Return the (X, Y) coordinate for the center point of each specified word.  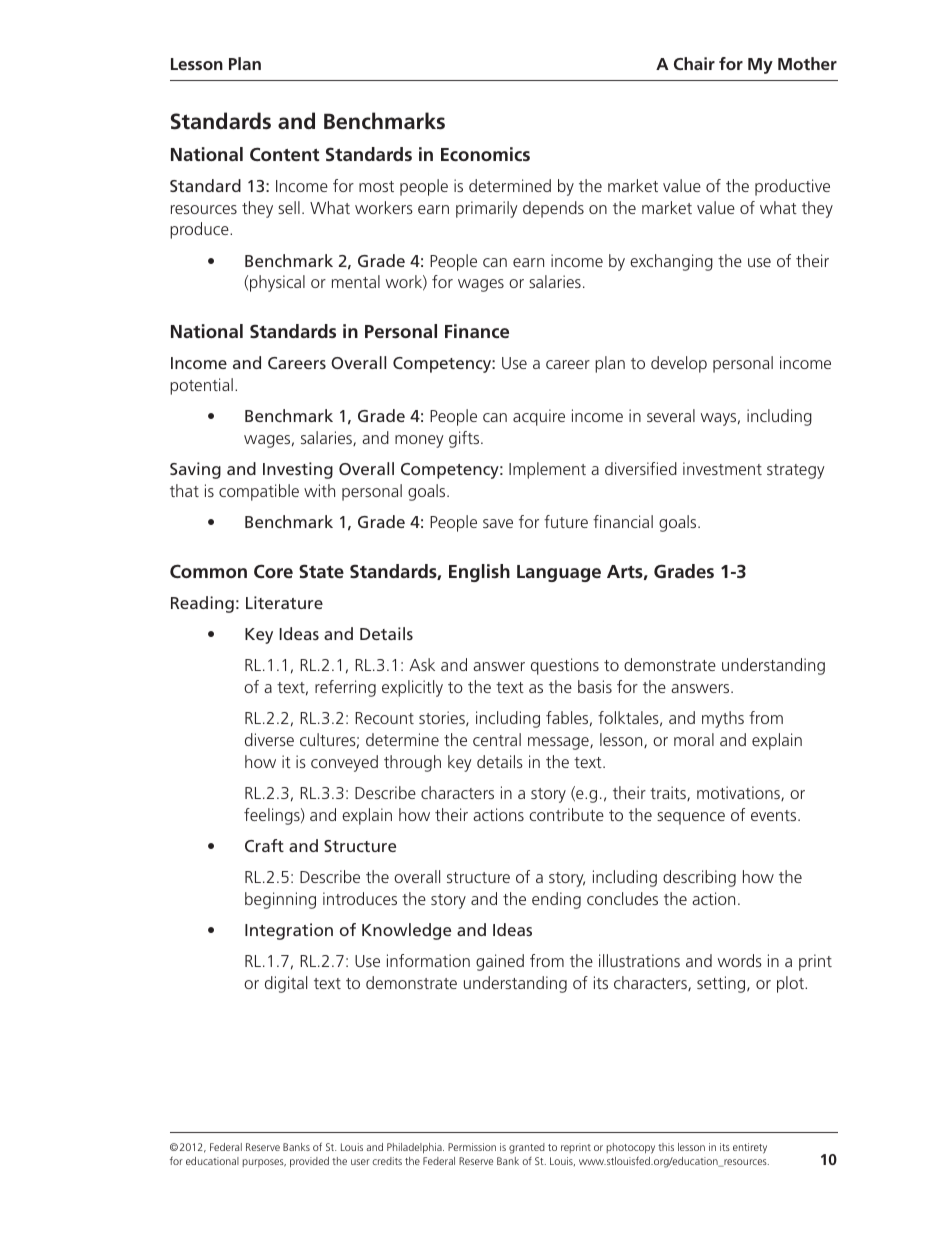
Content (285, 154)
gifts (465, 439)
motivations (739, 793)
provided (309, 1162)
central (497, 739)
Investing (298, 470)
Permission (472, 1147)
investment (722, 468)
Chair (694, 63)
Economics (485, 154)
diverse (269, 739)
